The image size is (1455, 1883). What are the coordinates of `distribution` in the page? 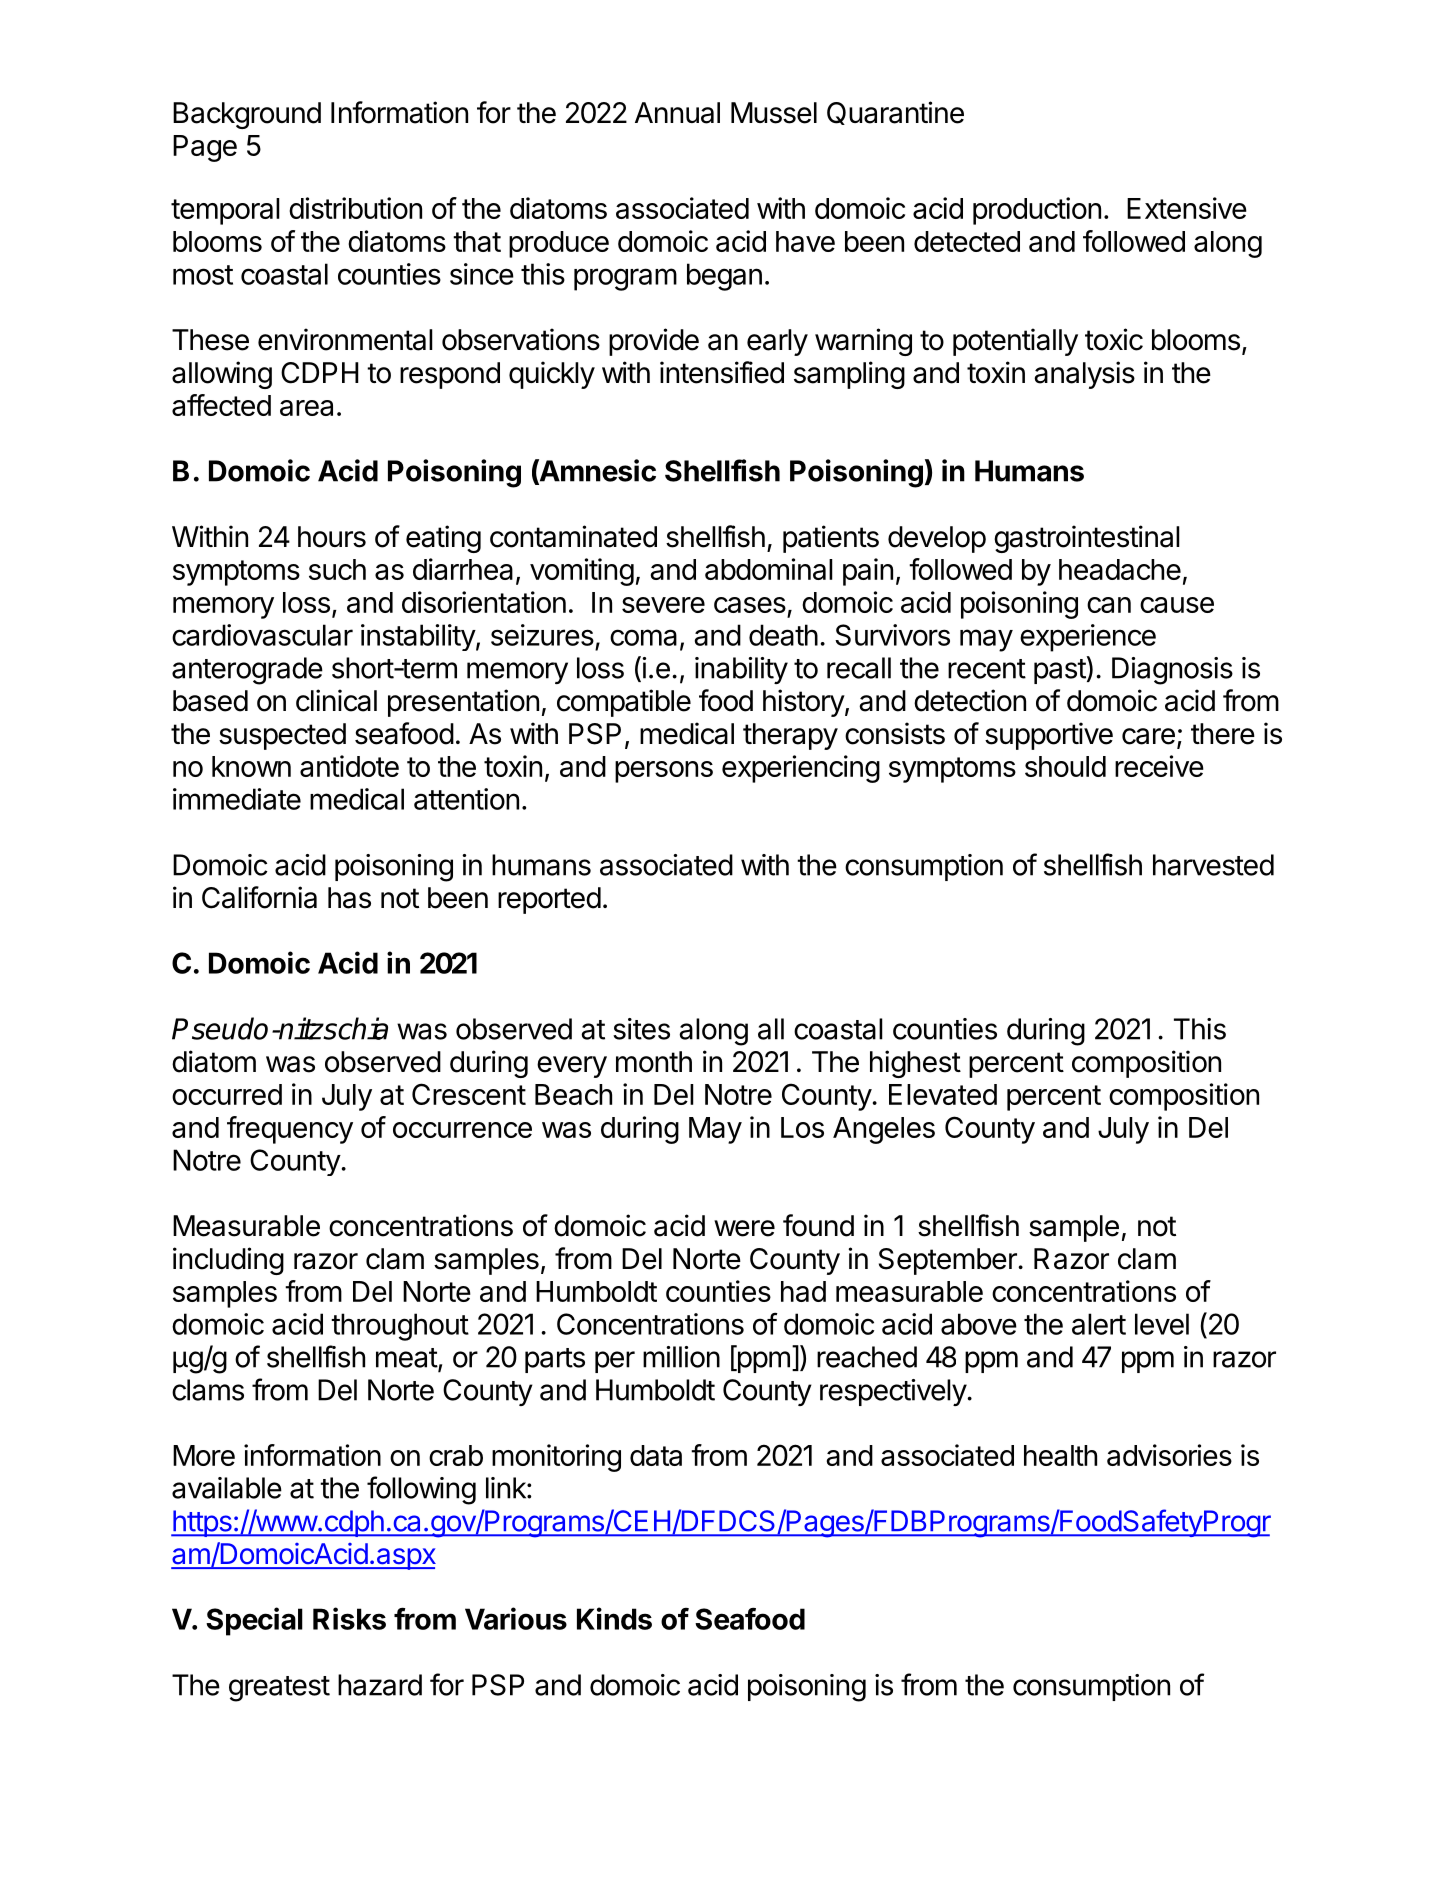 It's located at (355, 208).
